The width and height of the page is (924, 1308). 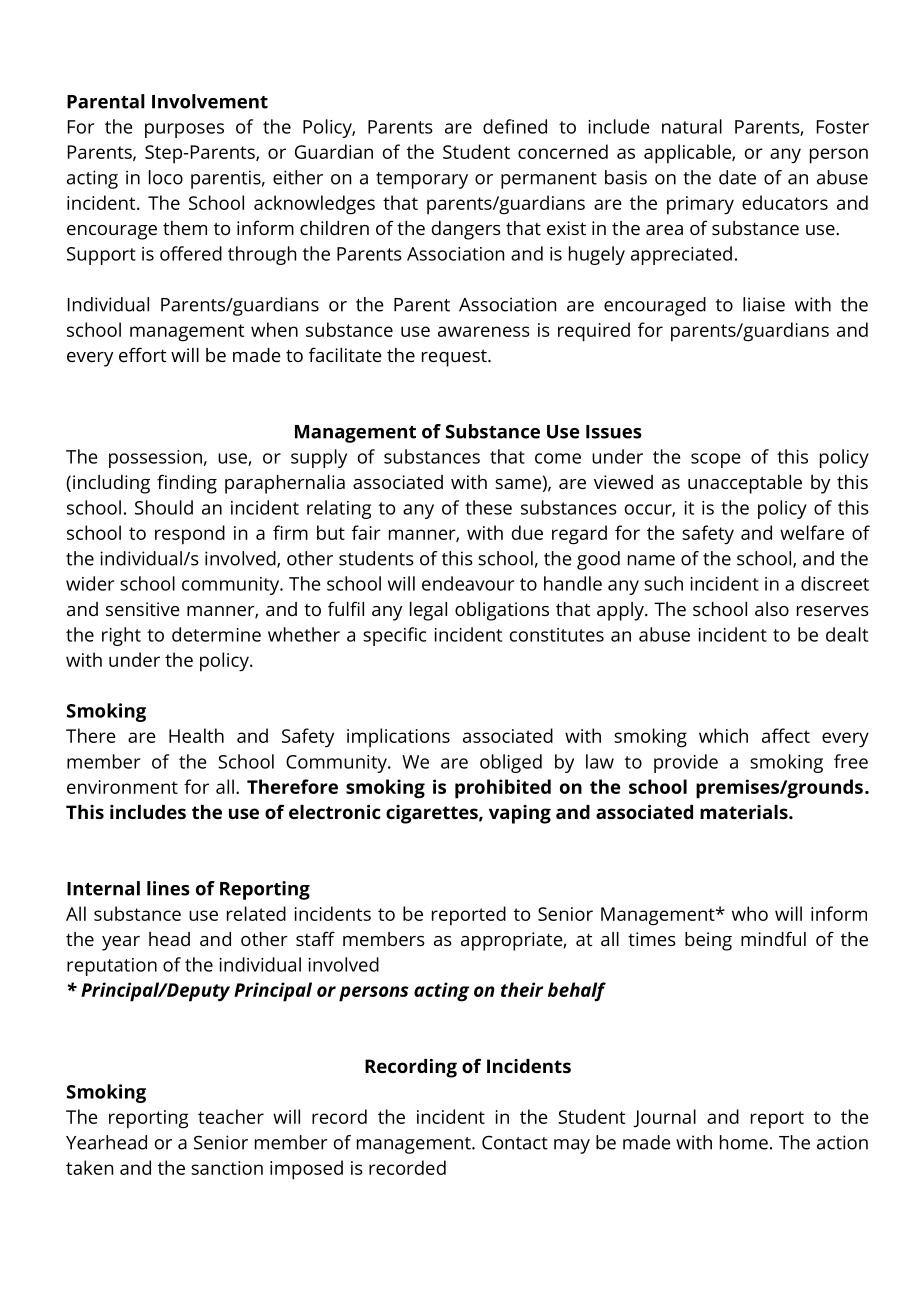 What do you see at coordinates (455, 358) in the page?
I see `request` at bounding box center [455, 358].
